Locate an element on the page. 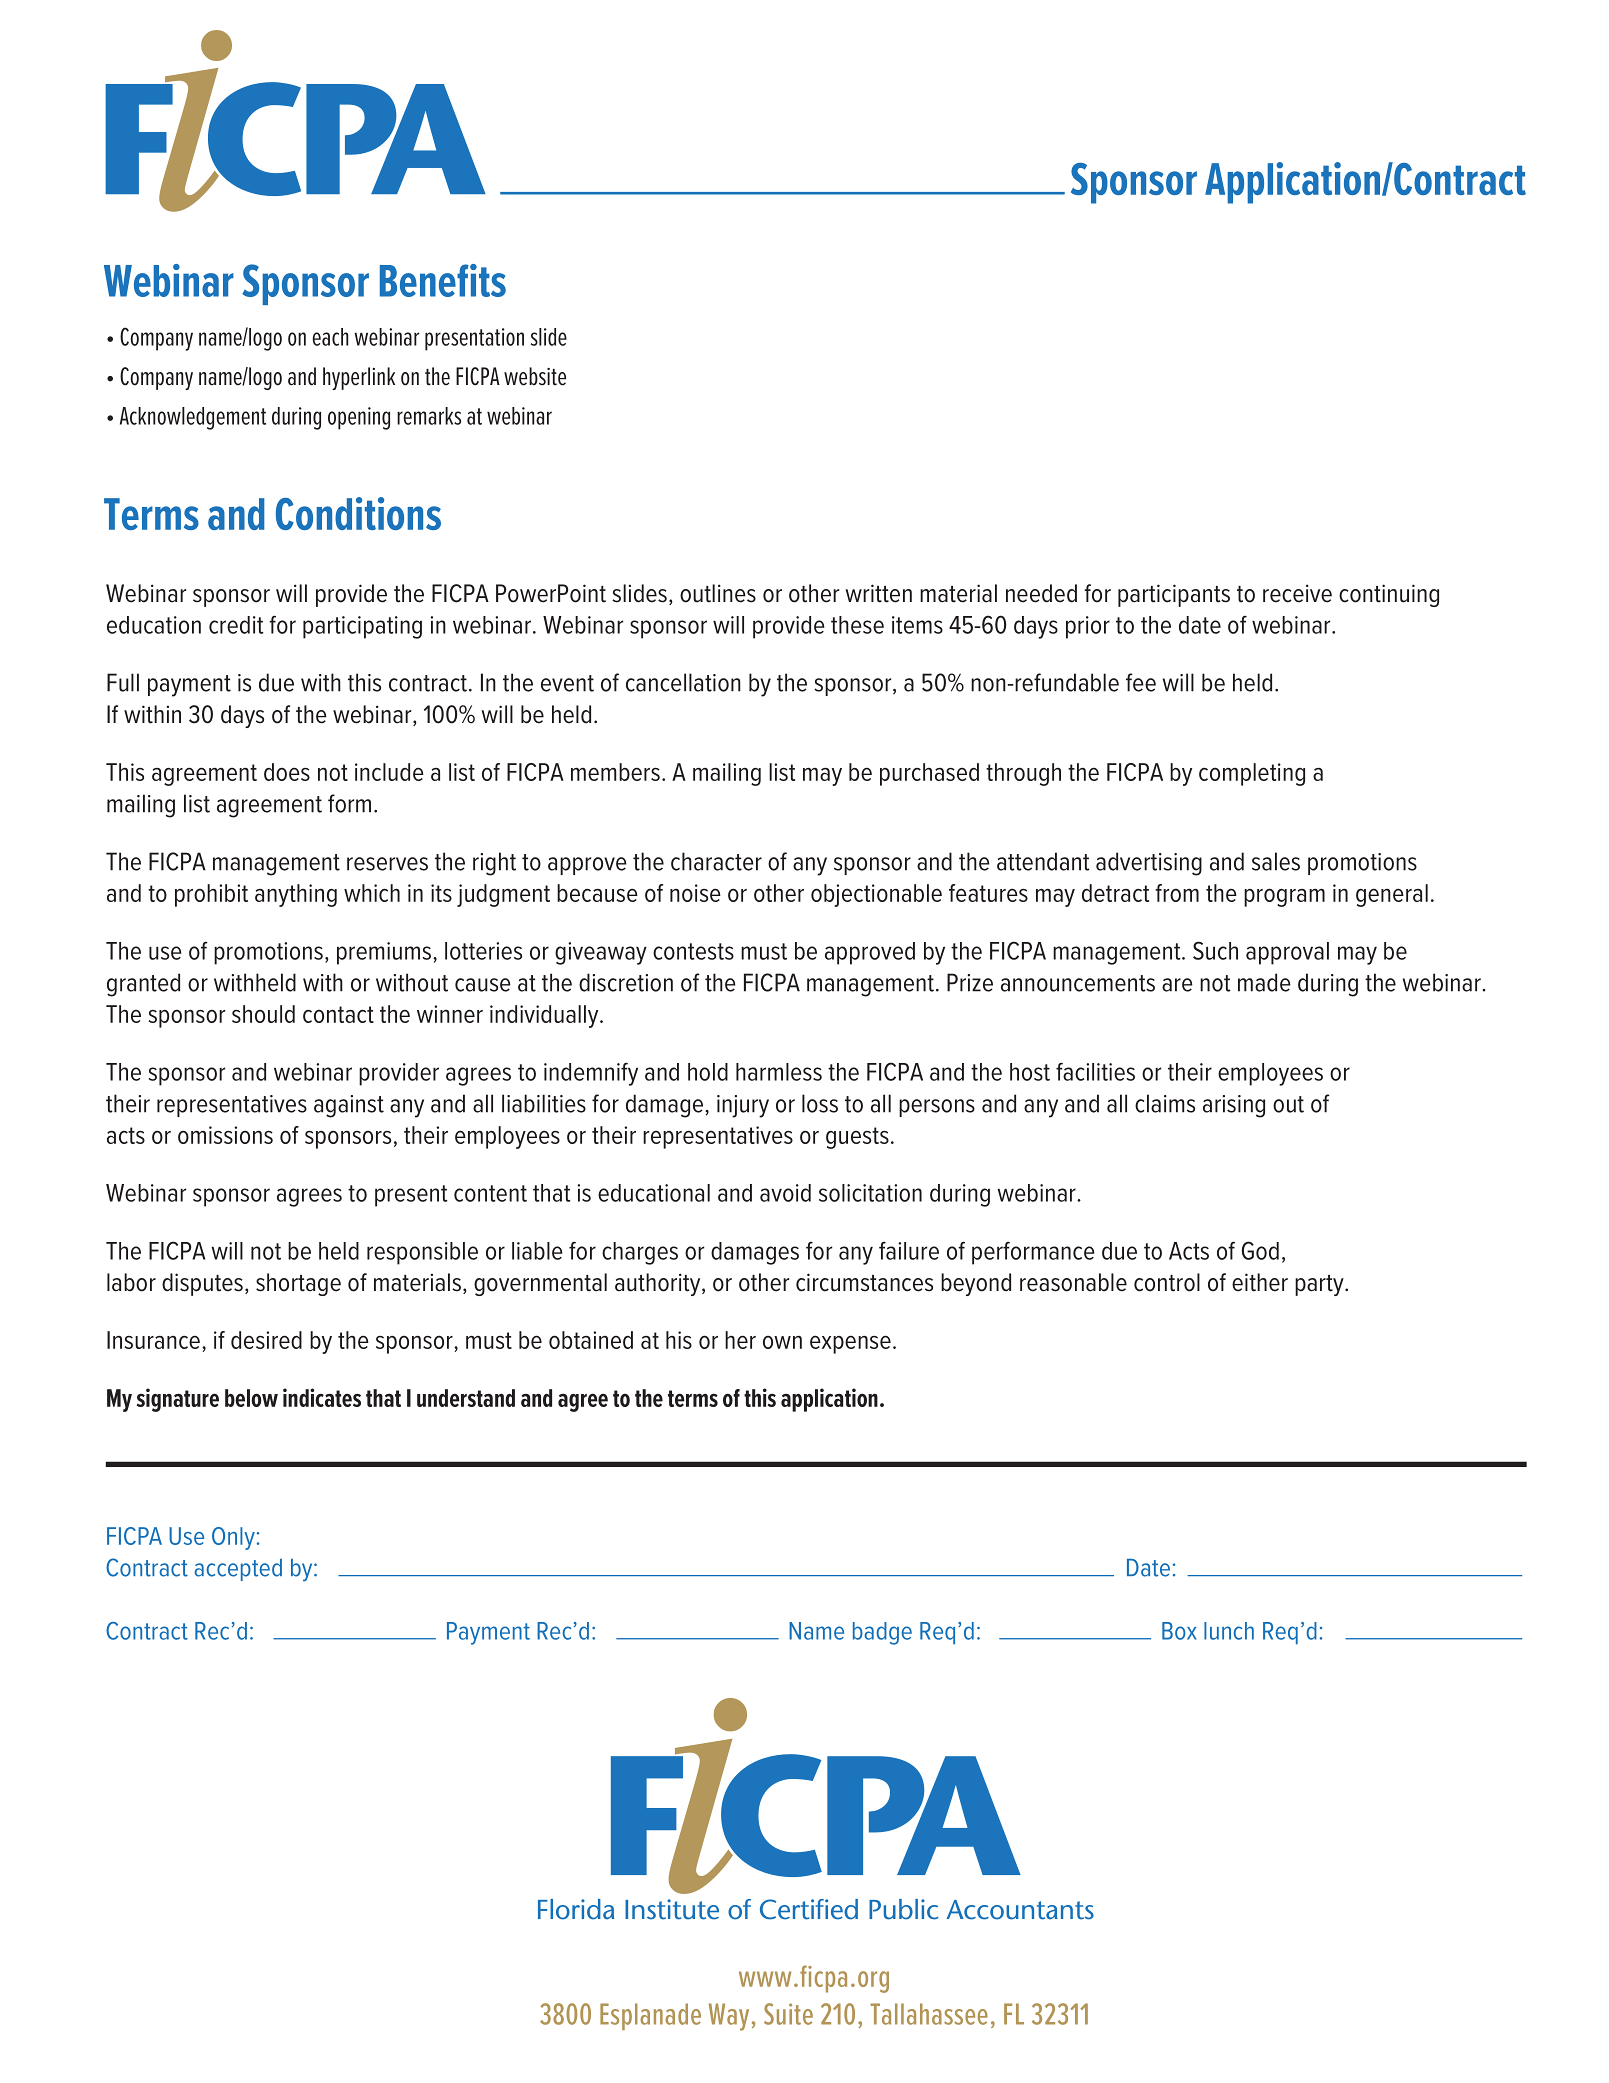 This image has width=1609, height=2083. anything is located at coordinates (296, 895).
